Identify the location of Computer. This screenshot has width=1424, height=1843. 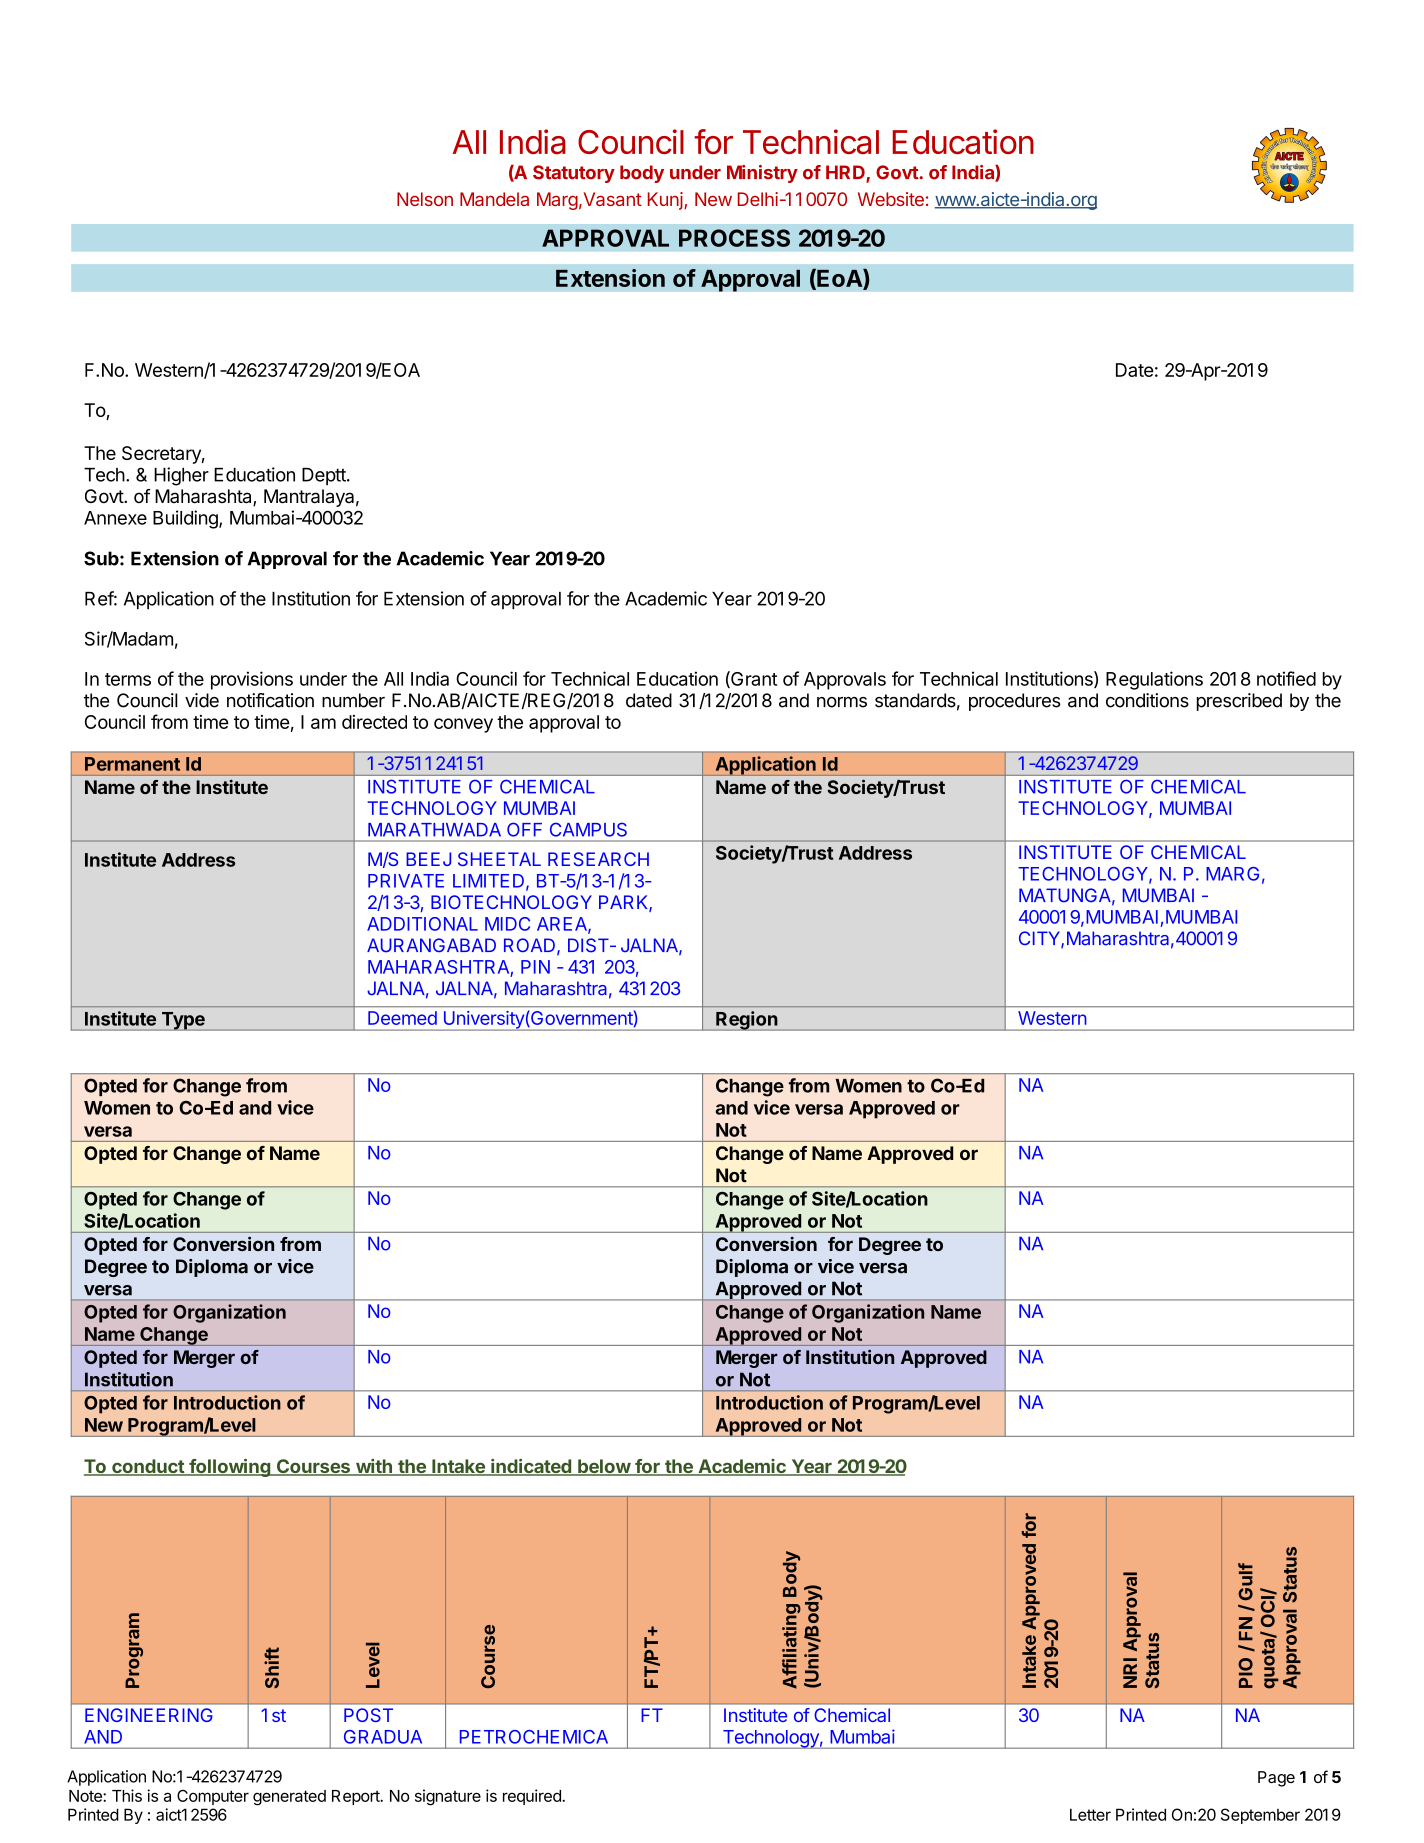
(213, 1797).
